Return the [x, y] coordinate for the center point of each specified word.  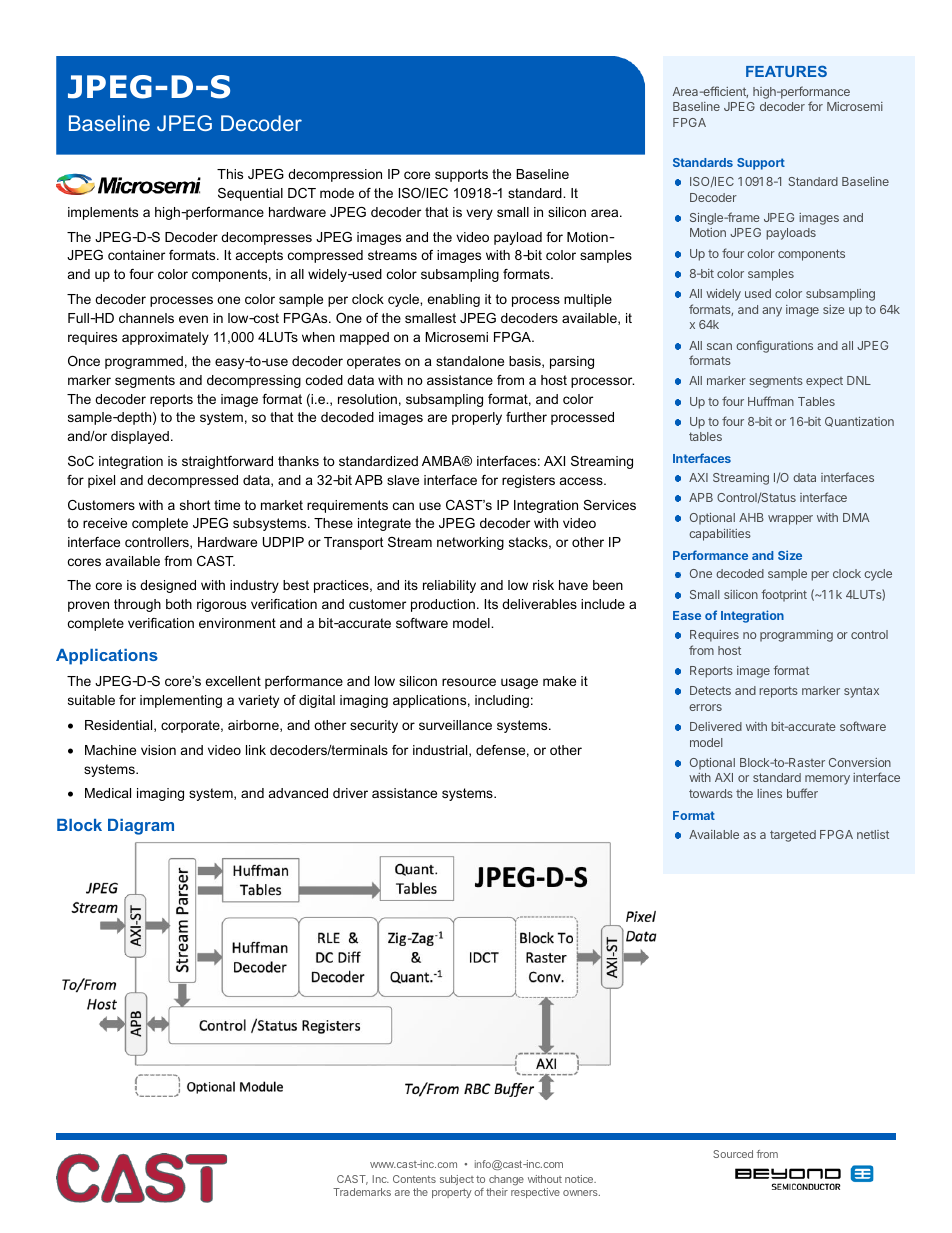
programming [796, 636]
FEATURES [786, 71]
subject [457, 1180]
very [479, 214]
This [230, 174]
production [443, 605]
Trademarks [362, 1192]
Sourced [733, 1154]
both [179, 604]
